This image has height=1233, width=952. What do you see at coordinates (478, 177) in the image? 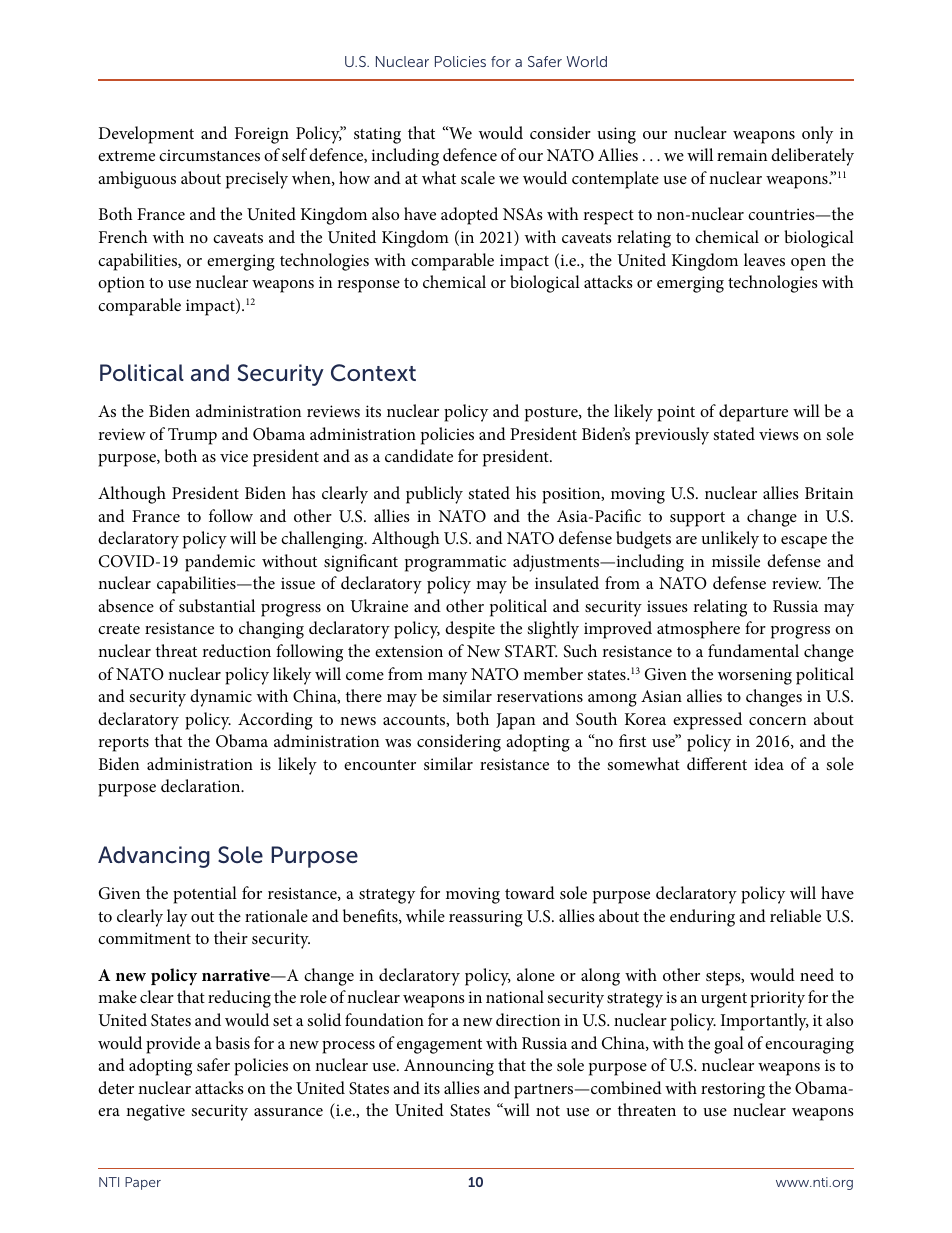
I see `scale` at bounding box center [478, 177].
